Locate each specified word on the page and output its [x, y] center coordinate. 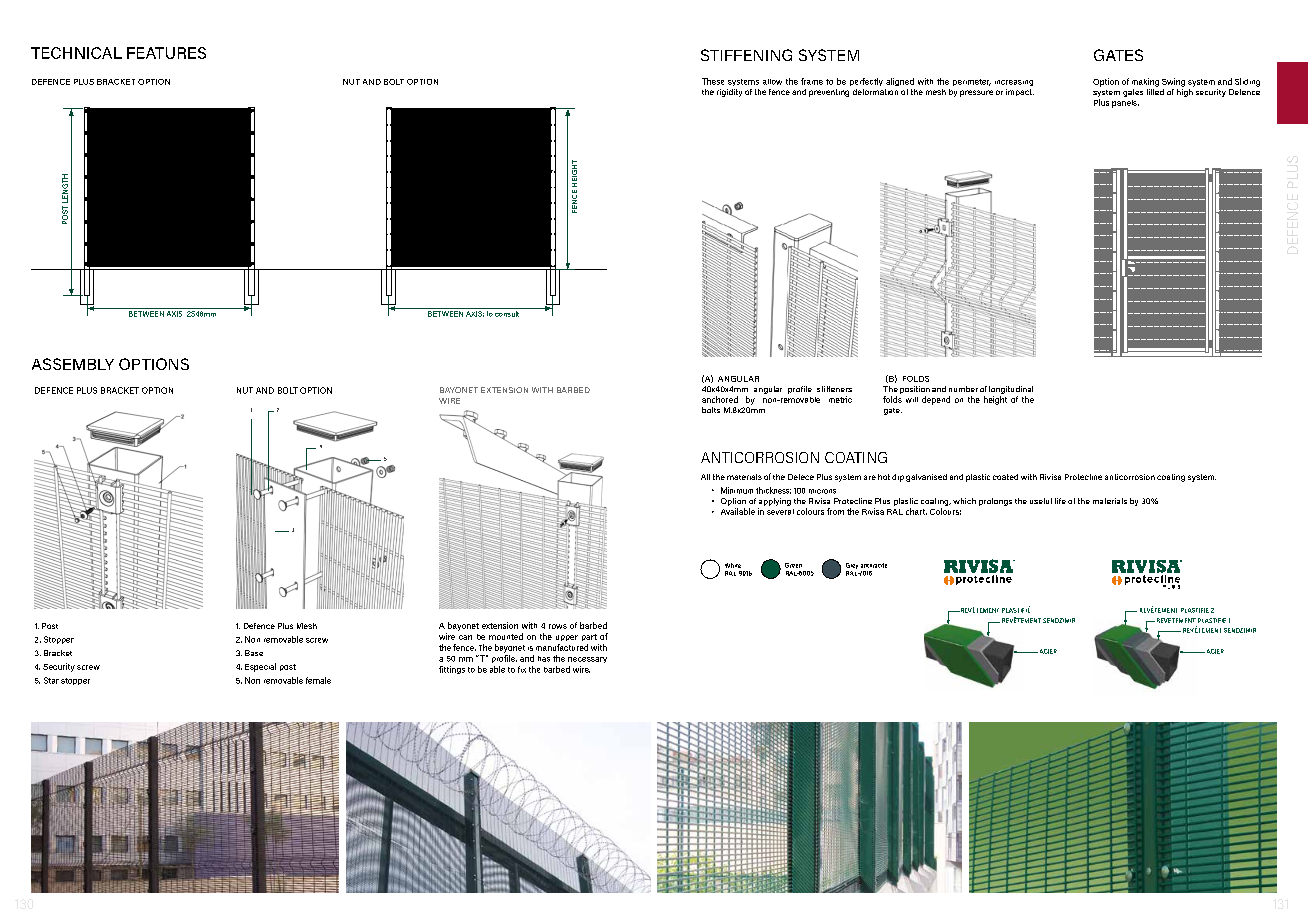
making [1145, 82]
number [963, 389]
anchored [720, 399]
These [713, 81]
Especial [260, 667]
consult [507, 312]
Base [254, 653]
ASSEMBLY [73, 364]
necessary [587, 660]
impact [1020, 92]
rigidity [729, 93]
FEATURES [166, 53]
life [1060, 501]
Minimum [737, 490]
